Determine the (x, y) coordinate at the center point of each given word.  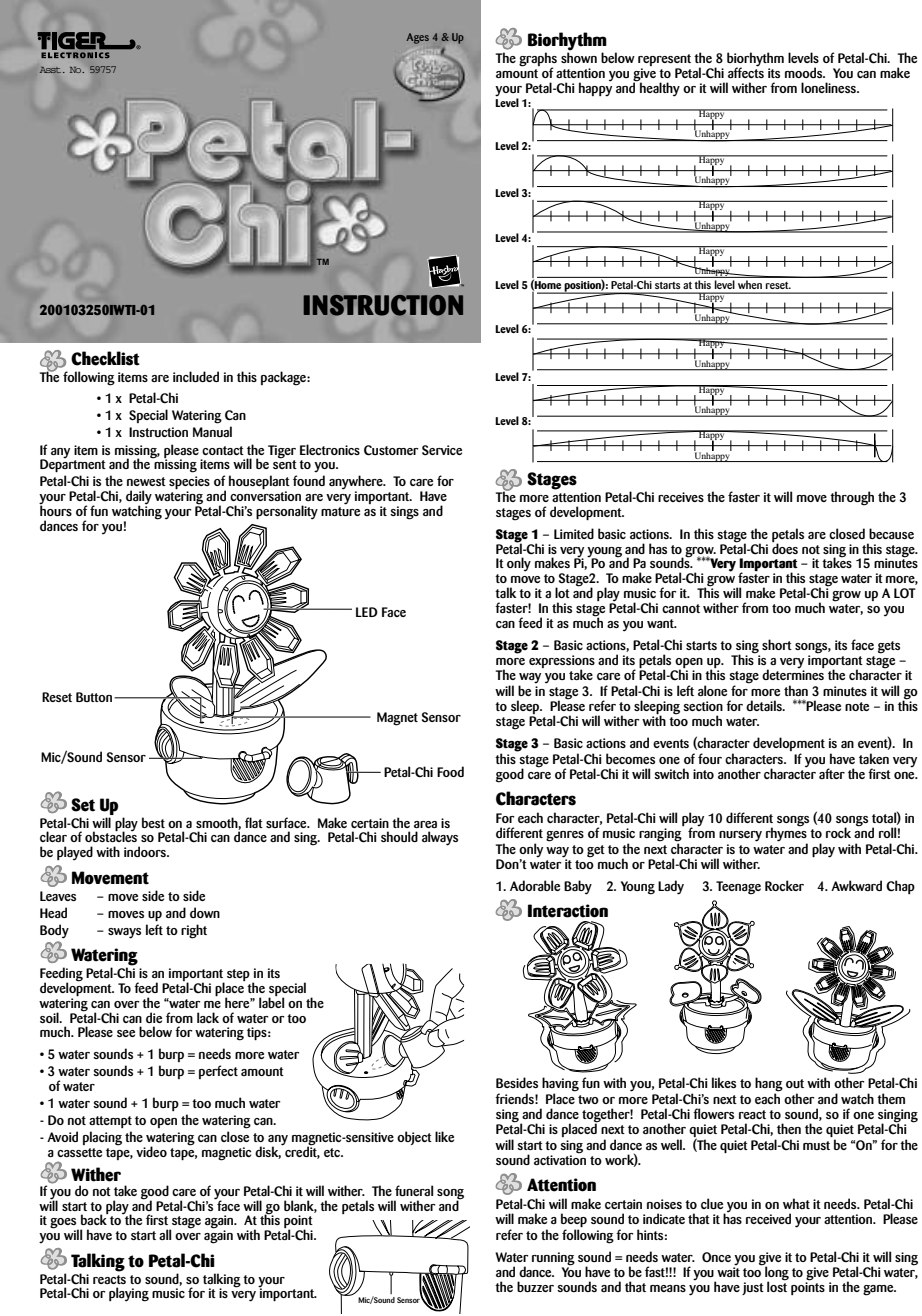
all (165, 1234)
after (832, 773)
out (795, 1083)
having (560, 1085)
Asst (51, 69)
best (153, 822)
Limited (574, 533)
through (852, 498)
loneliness (830, 87)
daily (139, 498)
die (154, 1017)
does (785, 547)
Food (450, 771)
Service (442, 450)
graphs (538, 60)
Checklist (105, 358)
